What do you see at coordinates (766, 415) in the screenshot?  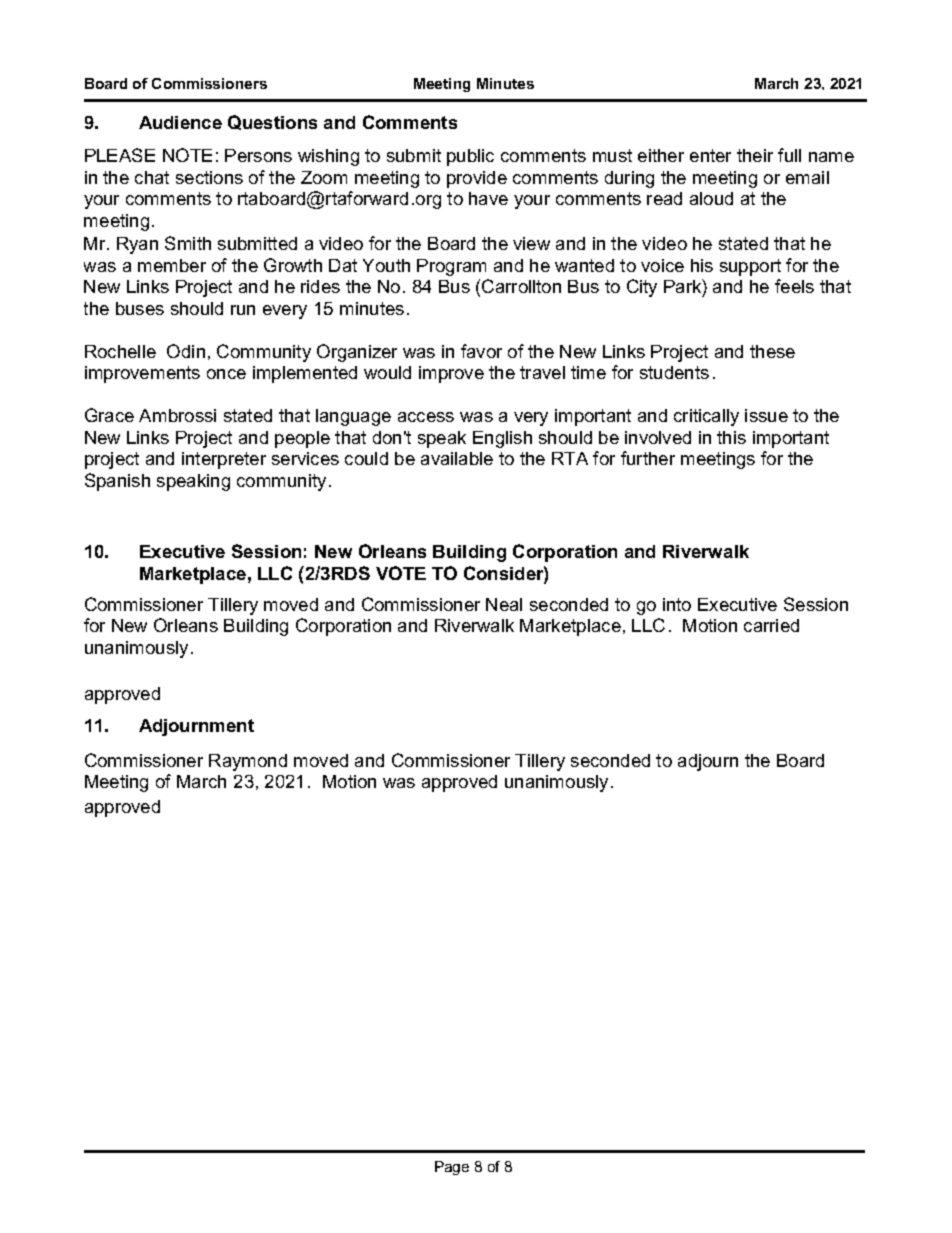 I see `issue` at bounding box center [766, 415].
